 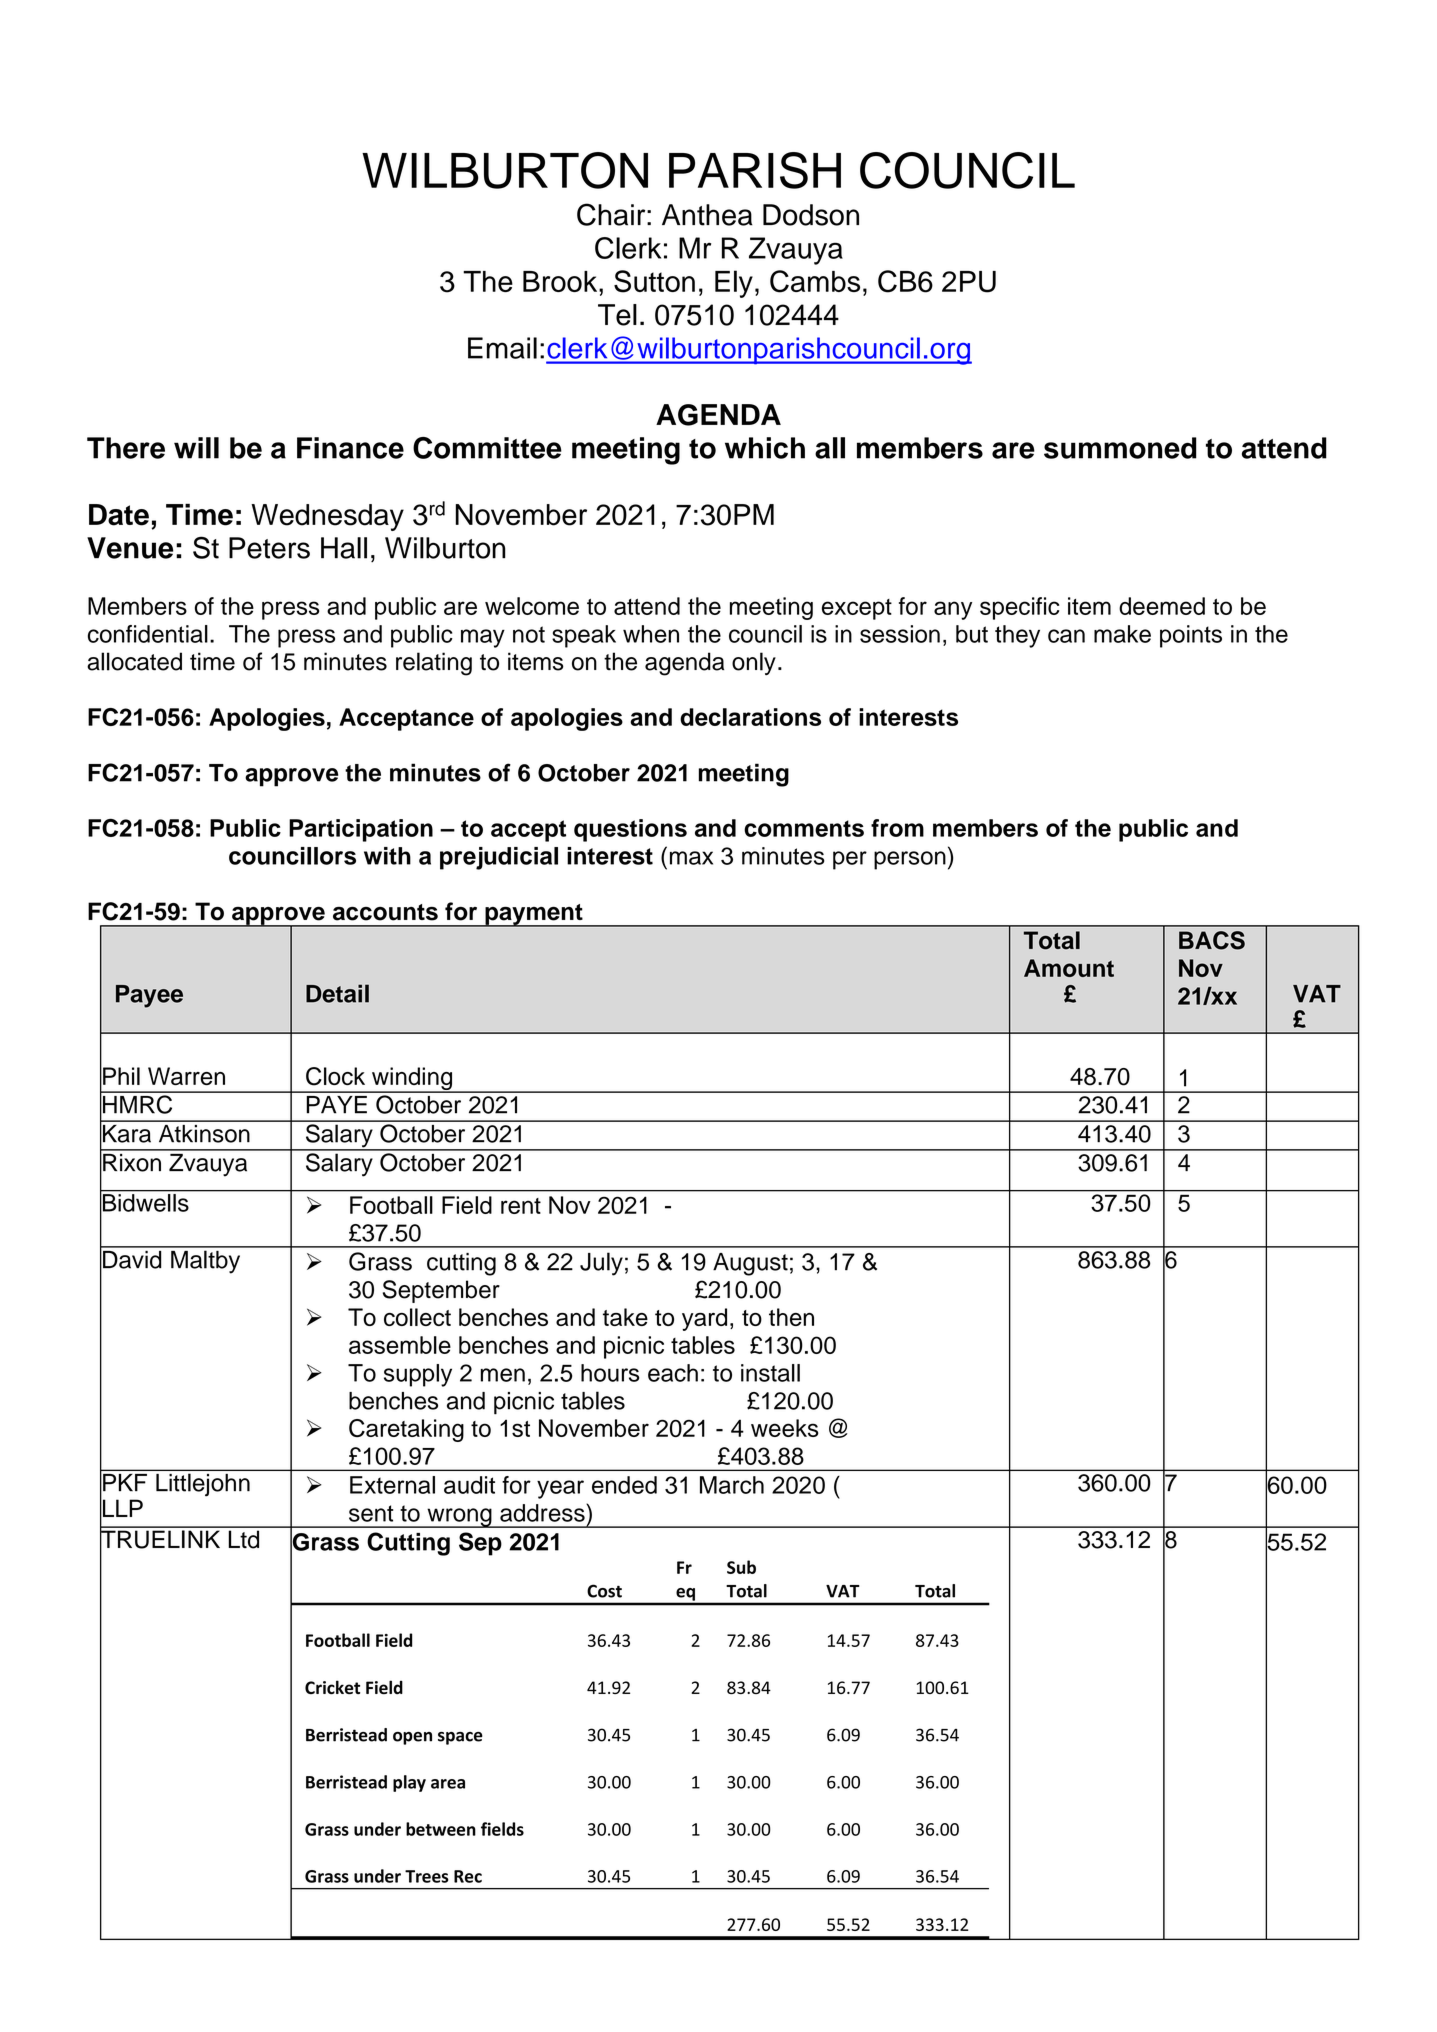 What do you see at coordinates (1069, 968) in the page?
I see `Amount` at bounding box center [1069, 968].
